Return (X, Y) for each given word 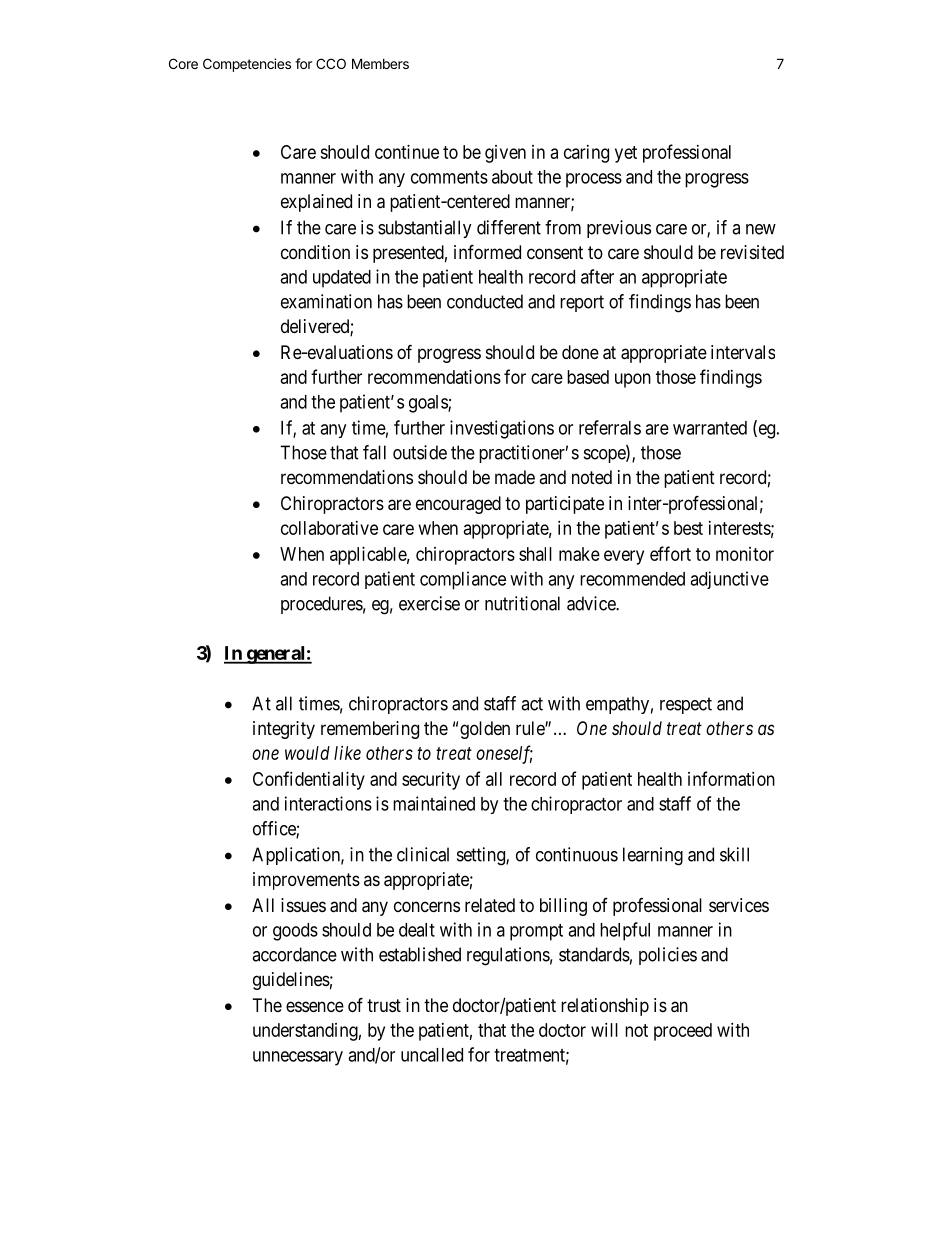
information (731, 778)
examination (326, 301)
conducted (485, 301)
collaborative (329, 528)
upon (633, 380)
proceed (683, 1032)
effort (670, 553)
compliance (463, 580)
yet (626, 154)
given (505, 154)
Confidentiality (309, 780)
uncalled (432, 1055)
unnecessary (298, 1058)
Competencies (247, 65)
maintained (434, 803)
